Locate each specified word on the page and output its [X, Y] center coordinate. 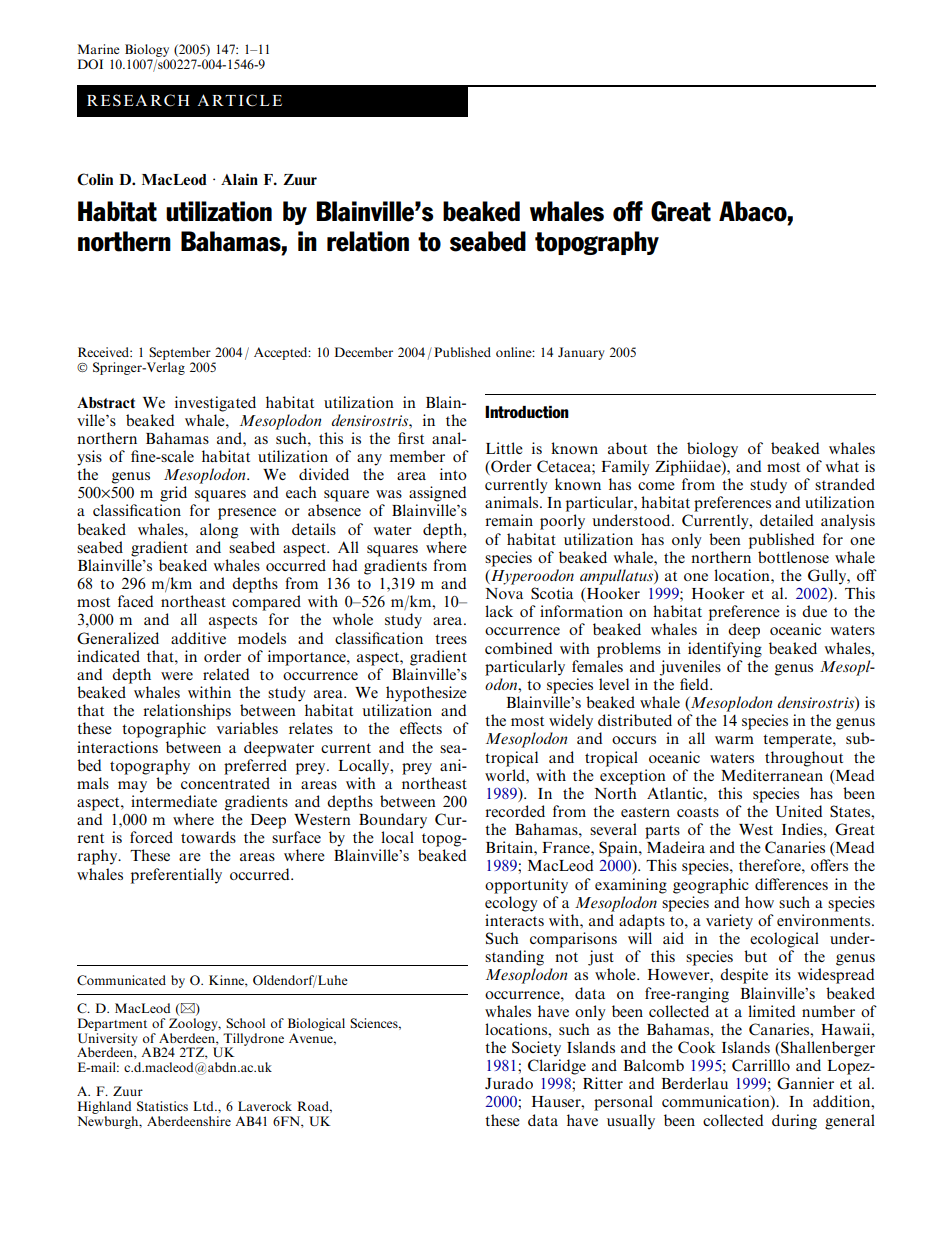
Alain [239, 179]
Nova [504, 593]
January [581, 353]
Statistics [162, 1106]
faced [136, 601]
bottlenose [793, 557]
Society [536, 1049]
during [794, 1122]
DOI [90, 64]
